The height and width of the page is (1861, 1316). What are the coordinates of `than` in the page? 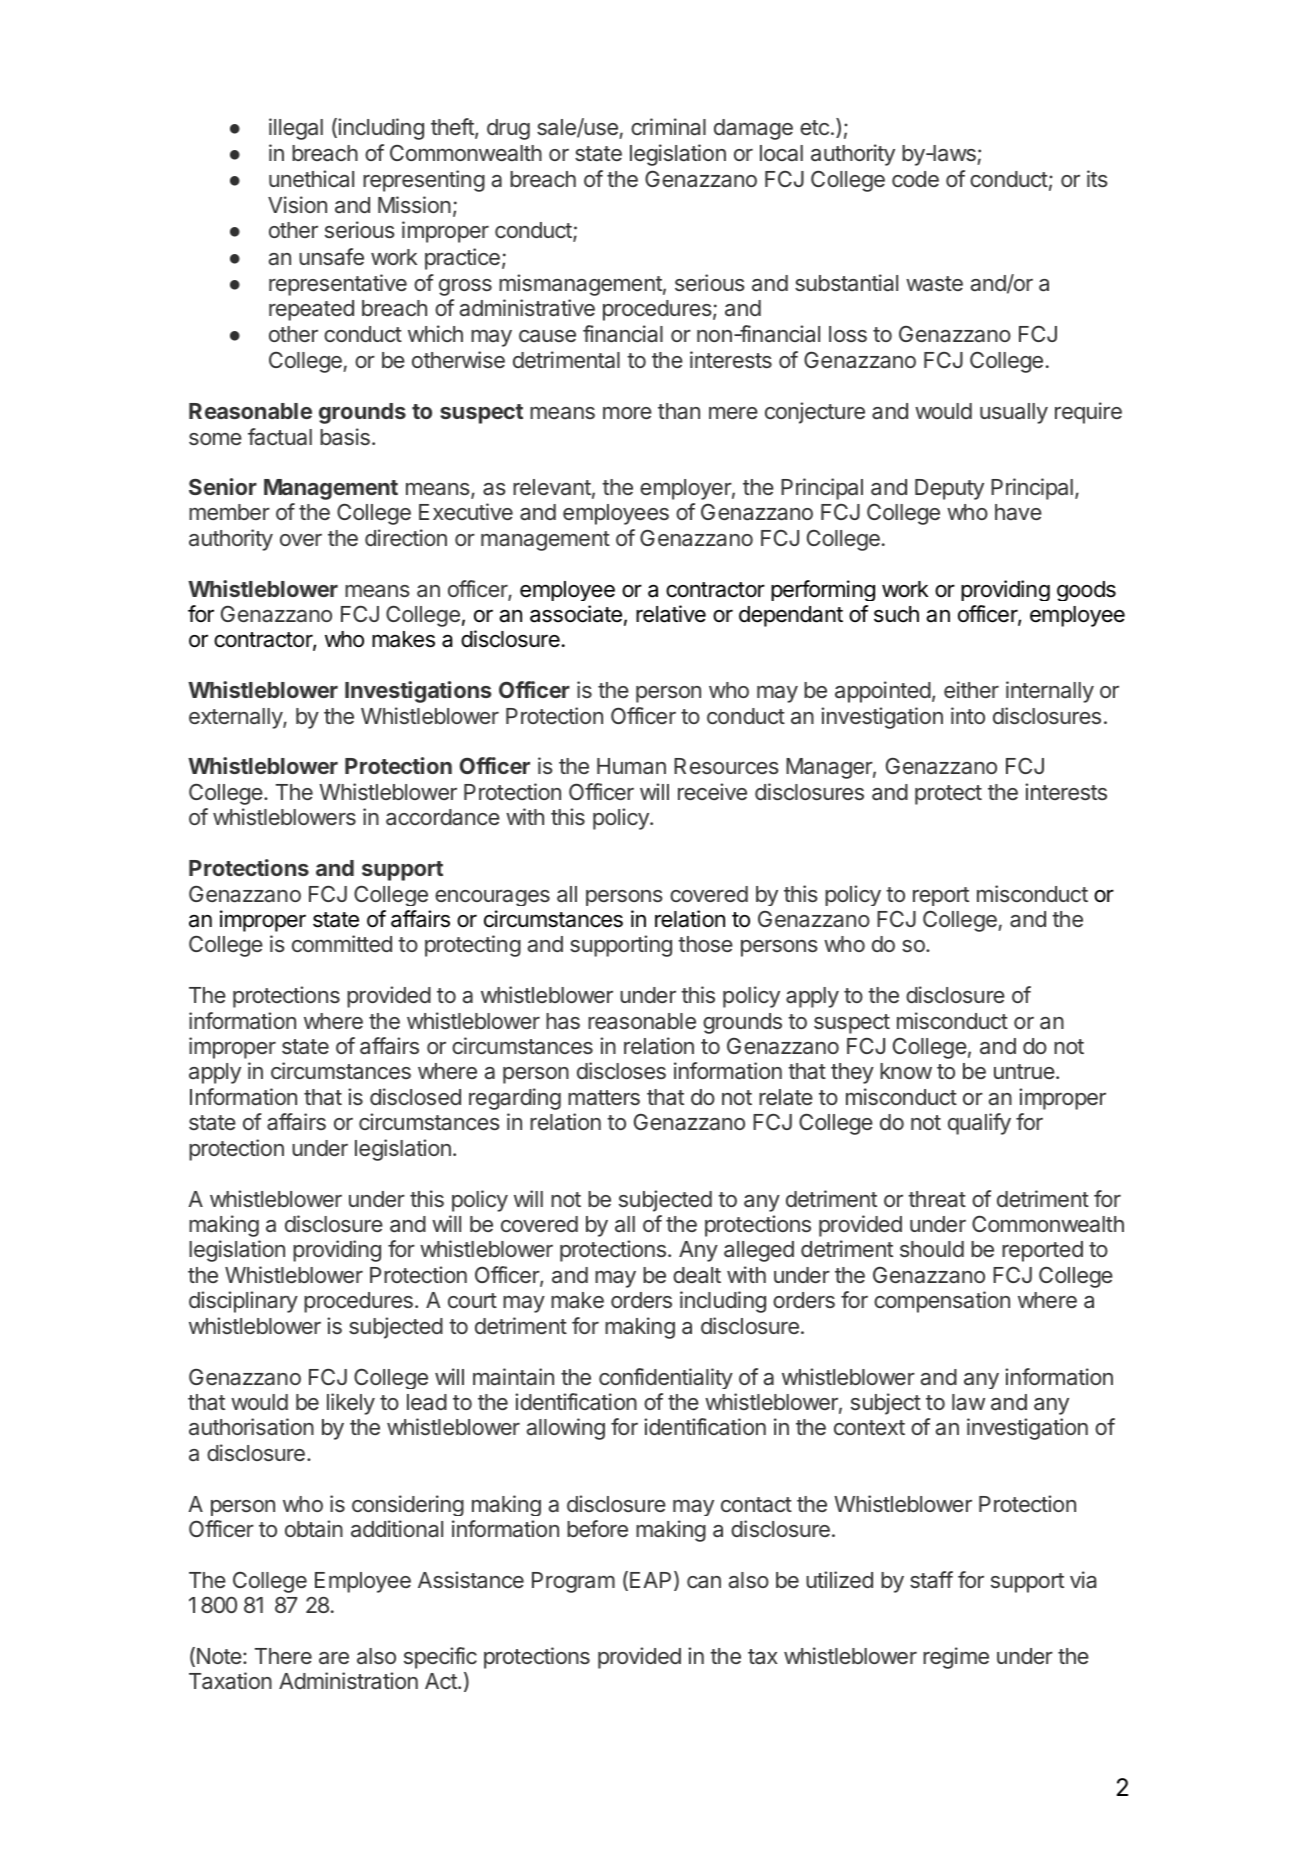 It's located at (679, 411).
